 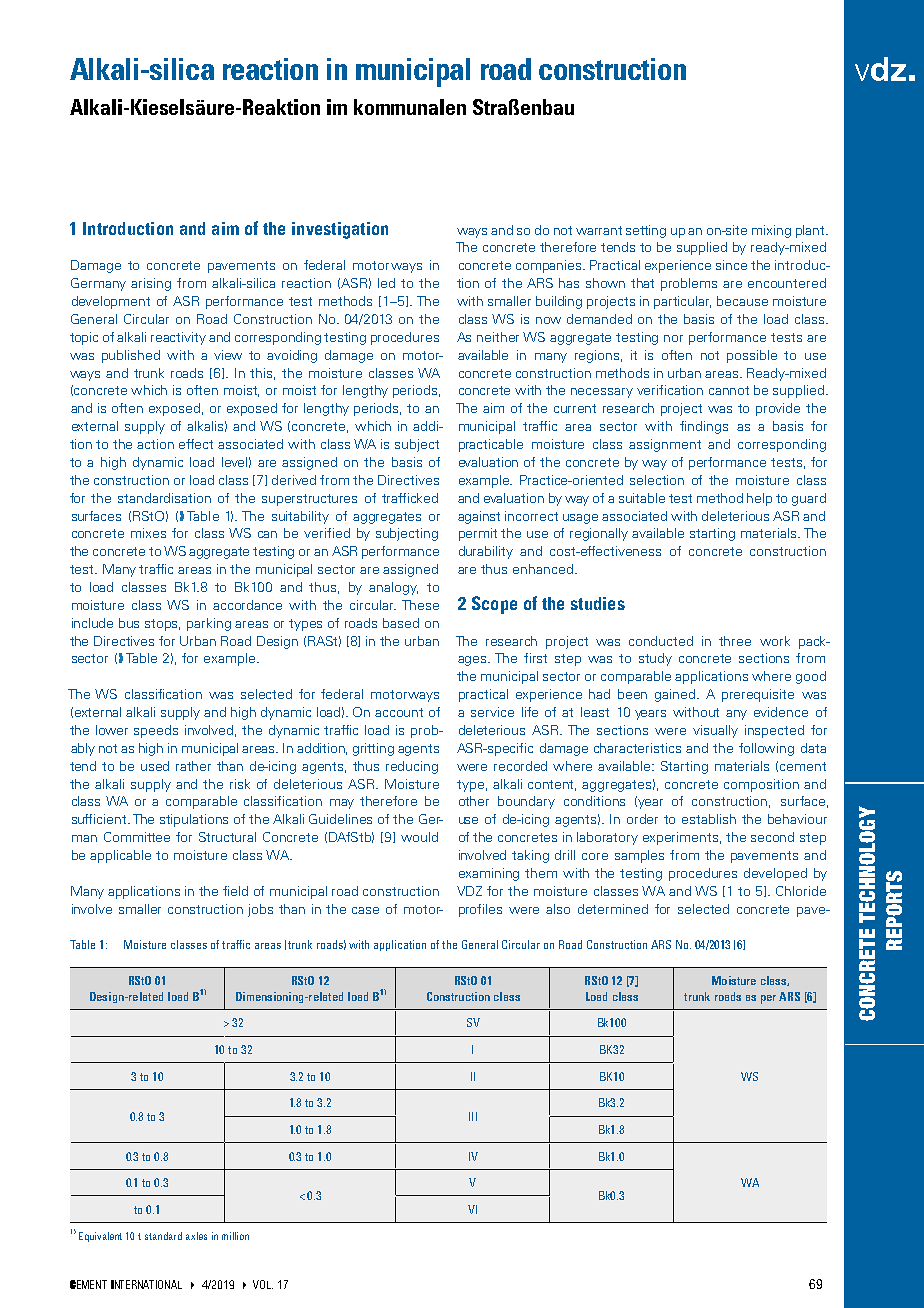 I want to click on axles, so click(x=196, y=1236).
